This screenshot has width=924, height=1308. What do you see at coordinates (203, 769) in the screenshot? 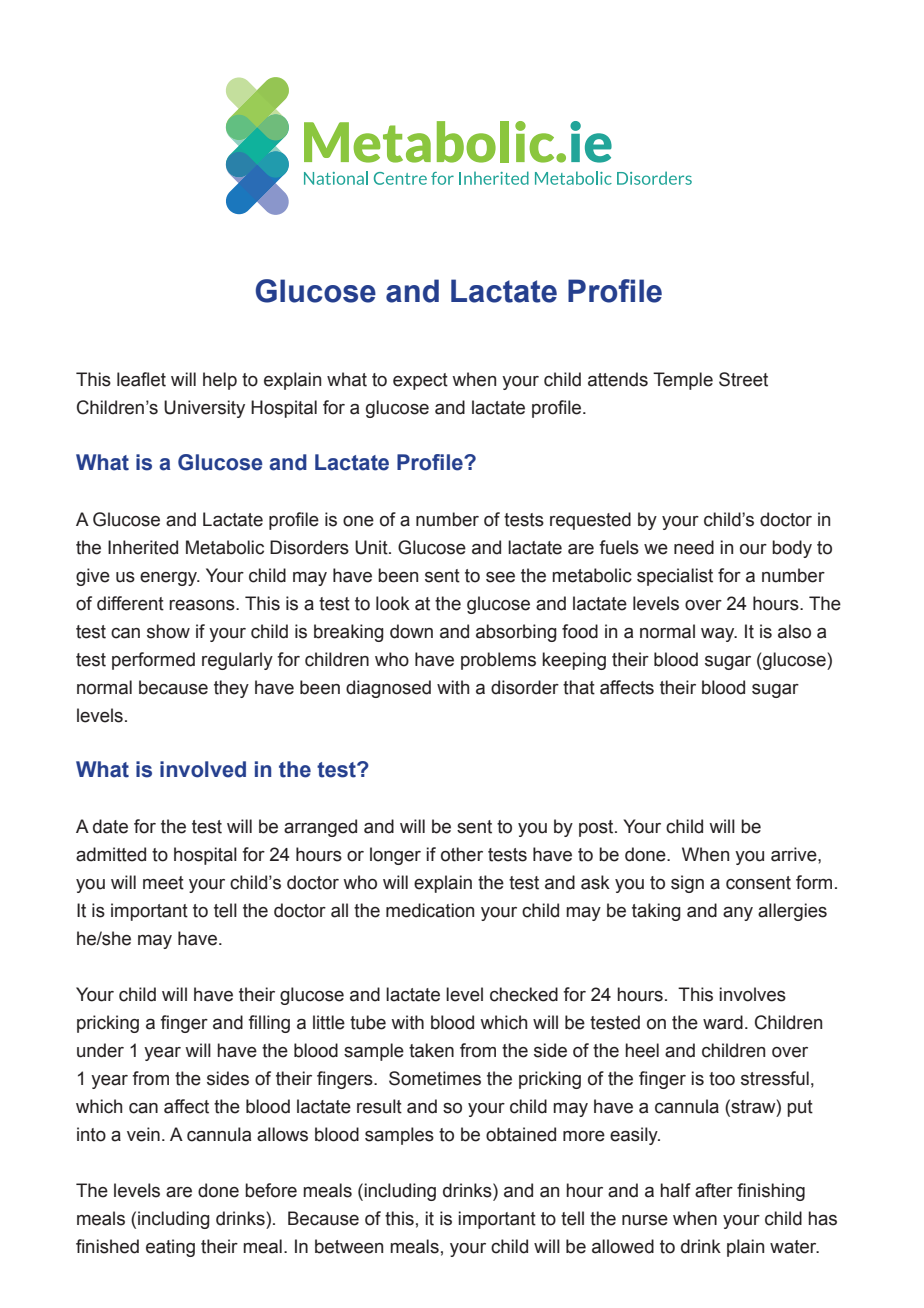
I see `involved` at bounding box center [203, 769].
